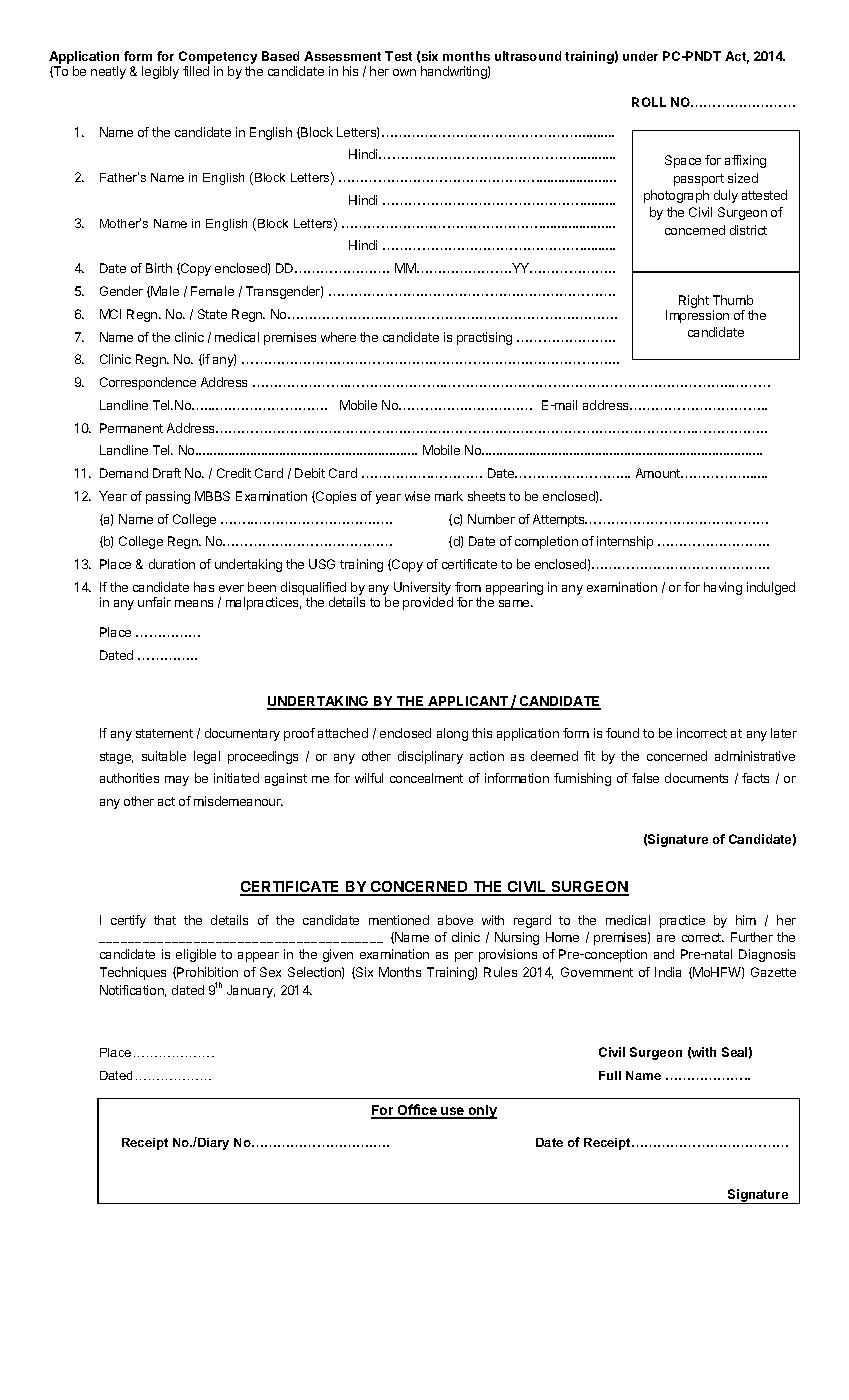 Image resolution: width=849 pixels, height=1400 pixels. Describe the element at coordinates (404, 72) in the screenshot. I see `own` at that location.
